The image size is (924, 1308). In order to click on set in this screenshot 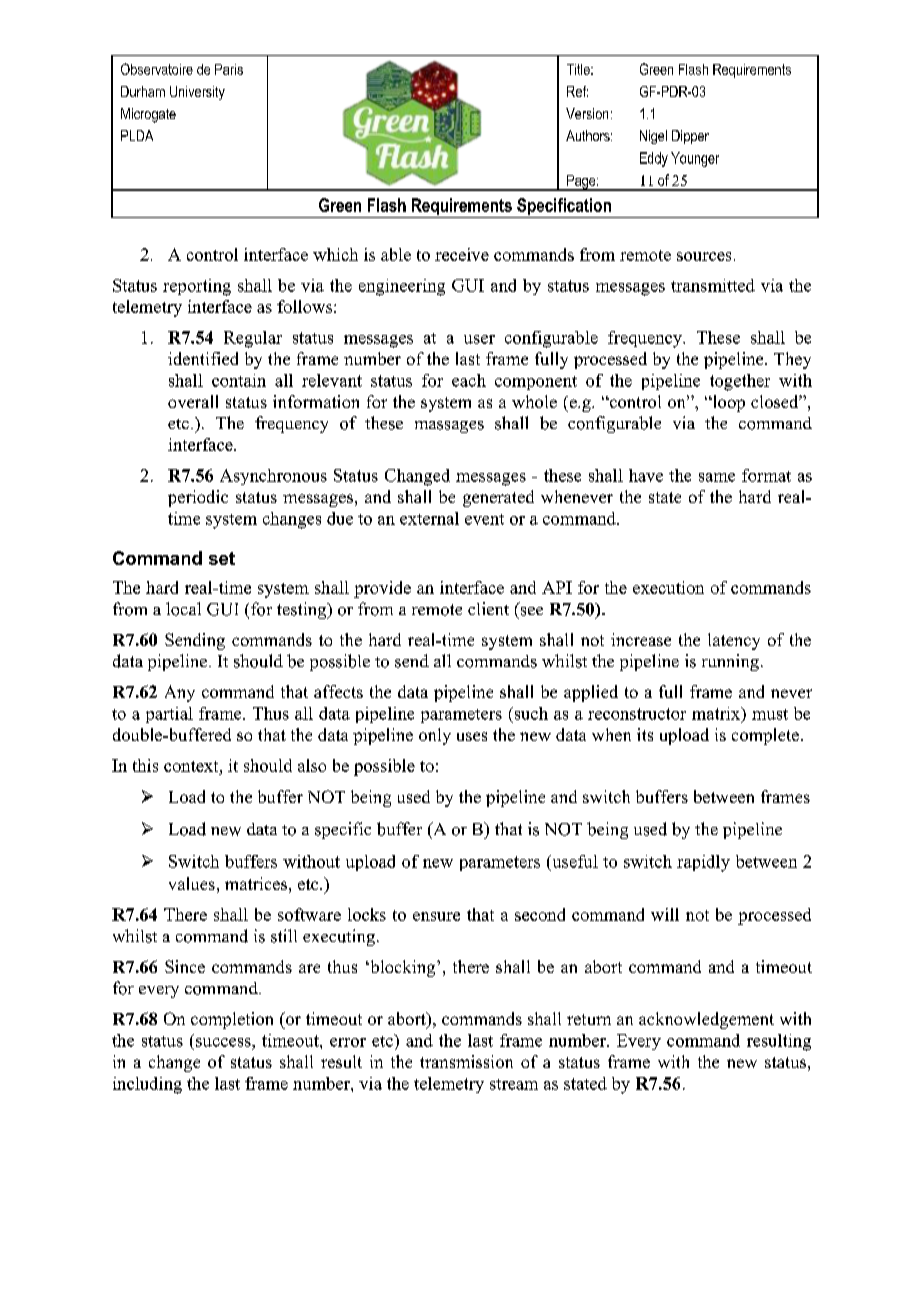, I will do `click(222, 558)`.
